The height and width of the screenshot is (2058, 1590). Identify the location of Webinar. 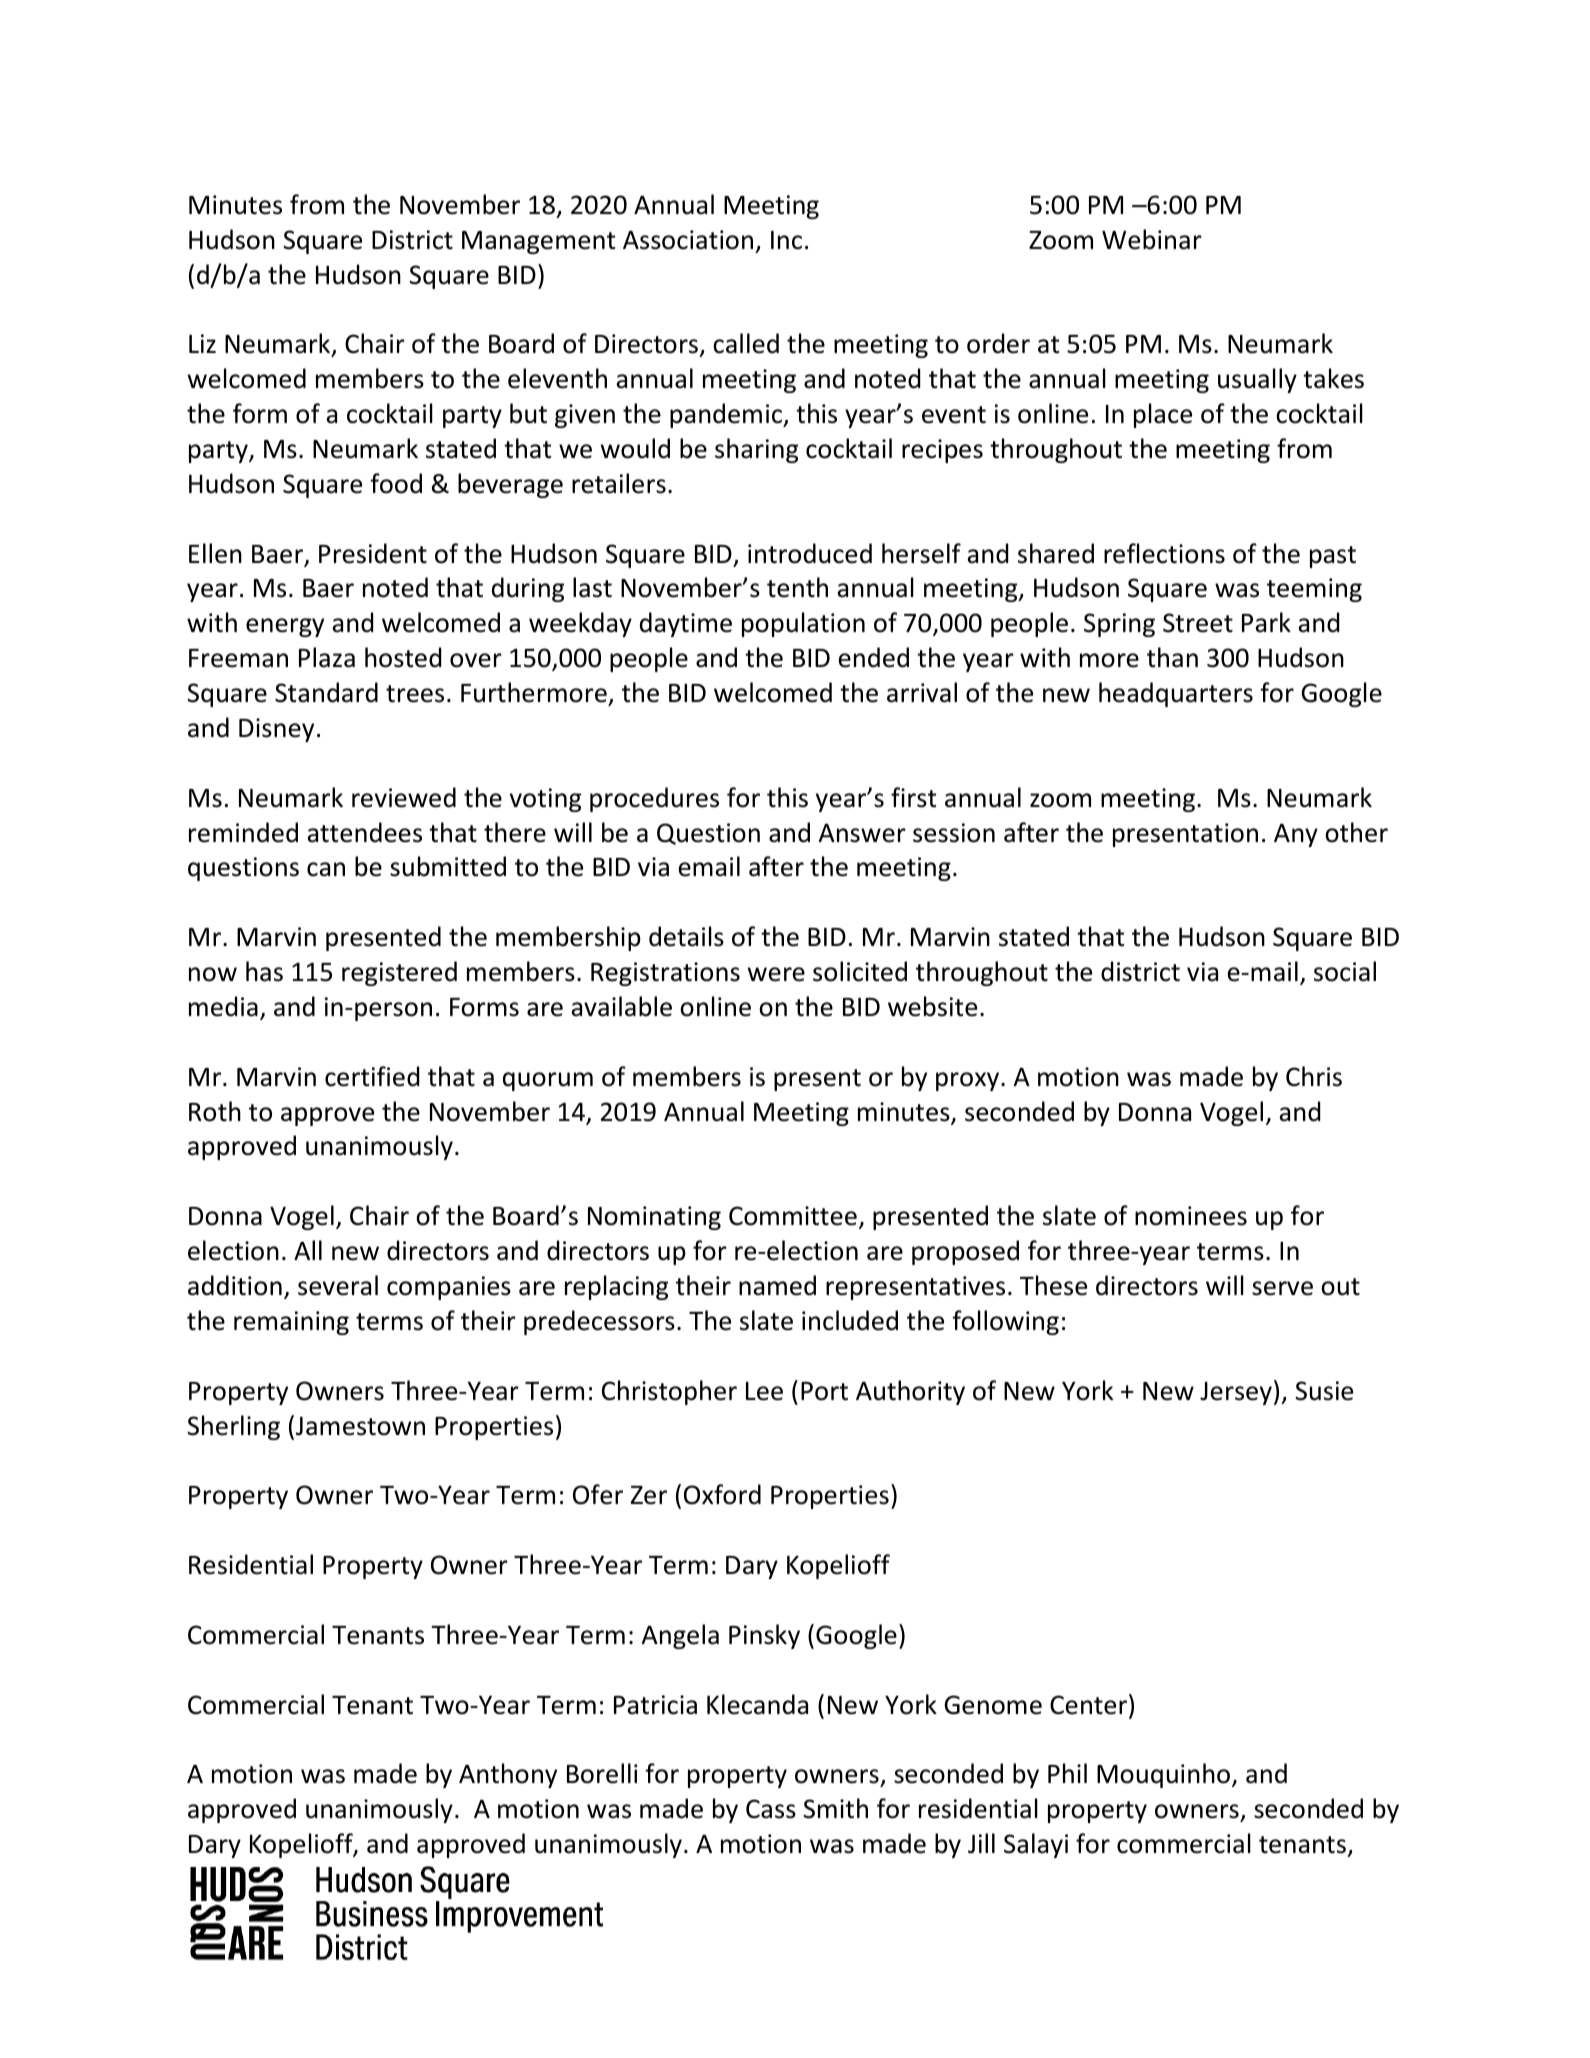
(1152, 239).
